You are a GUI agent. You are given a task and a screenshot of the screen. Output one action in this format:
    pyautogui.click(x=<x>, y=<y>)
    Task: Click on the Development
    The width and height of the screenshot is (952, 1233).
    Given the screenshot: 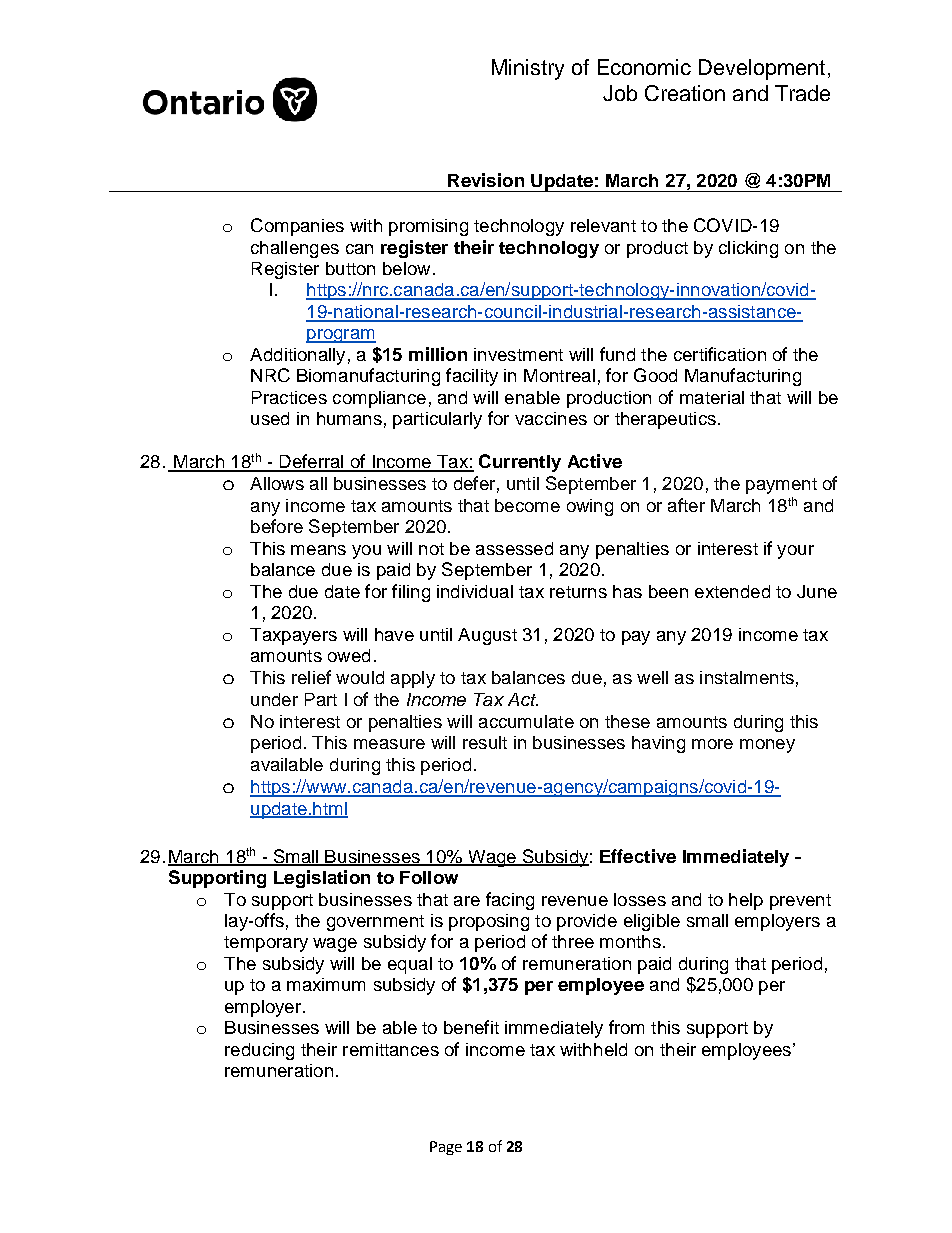 What is the action you would take?
    pyautogui.click(x=762, y=69)
